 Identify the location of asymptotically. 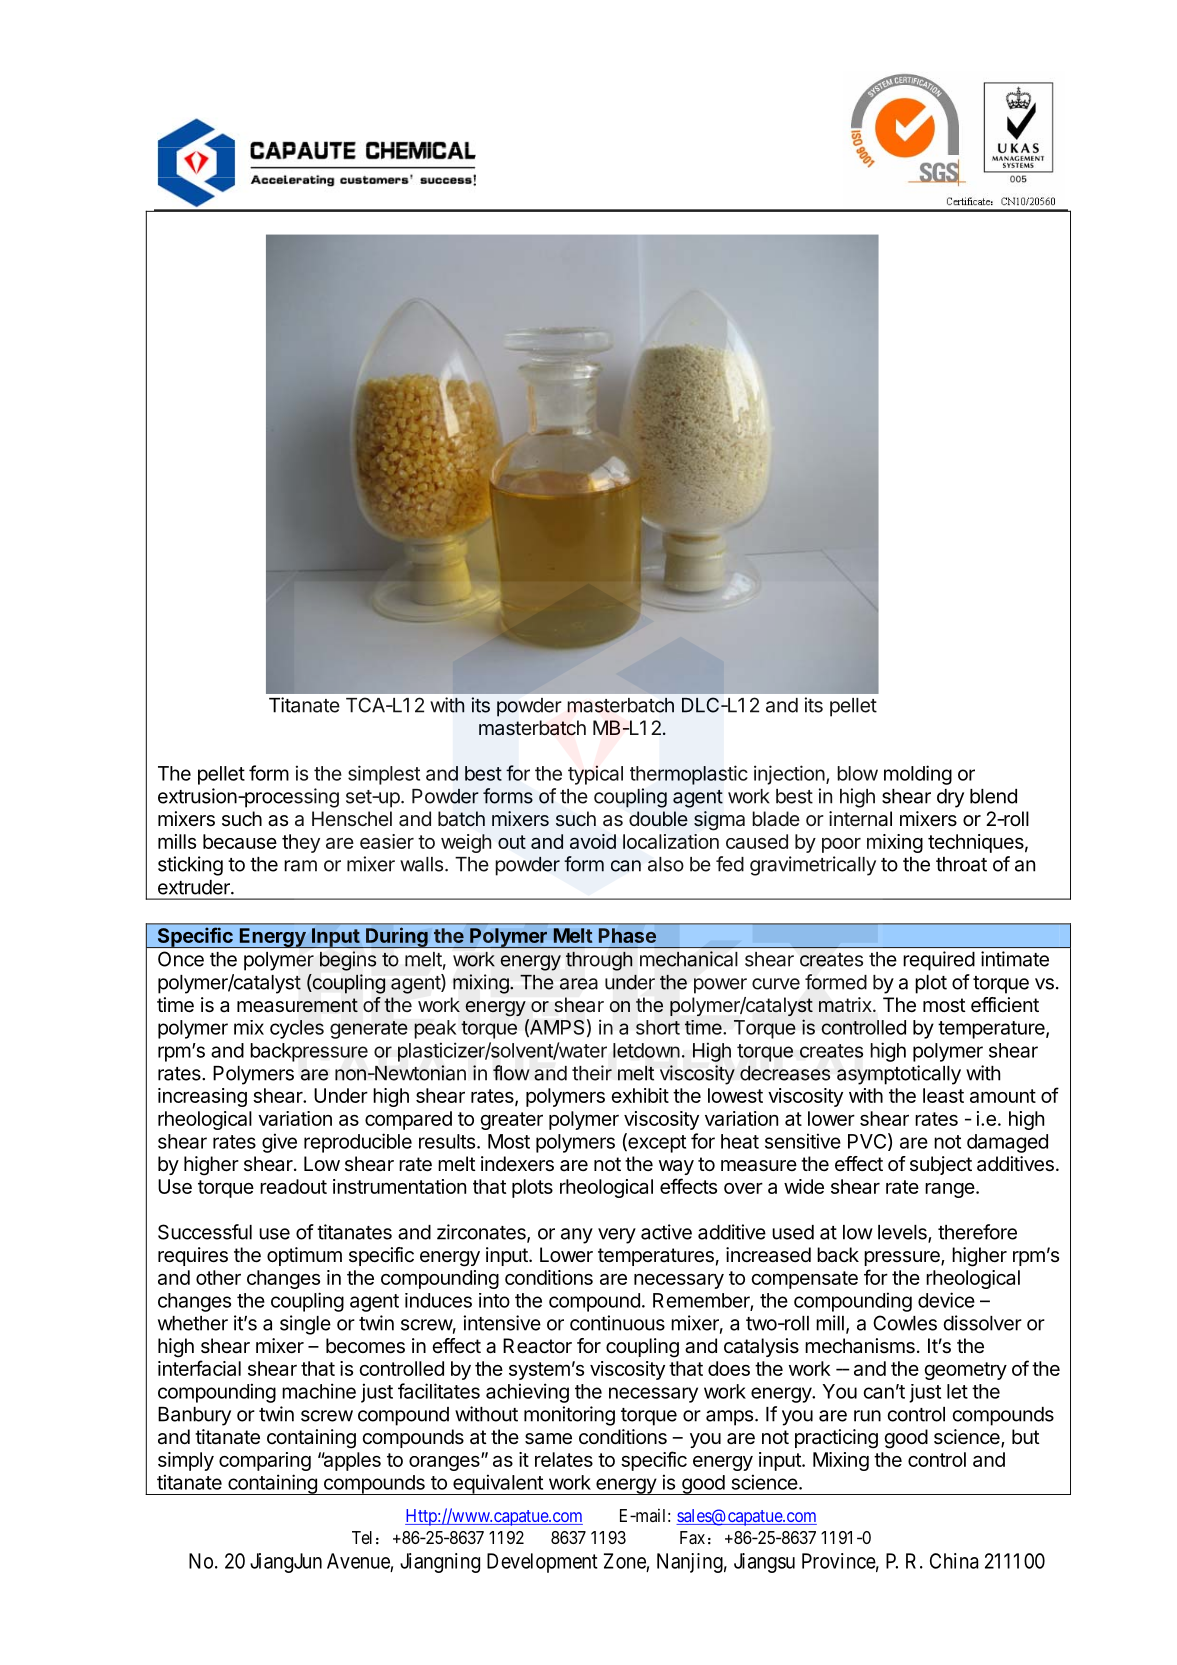
(899, 1075).
